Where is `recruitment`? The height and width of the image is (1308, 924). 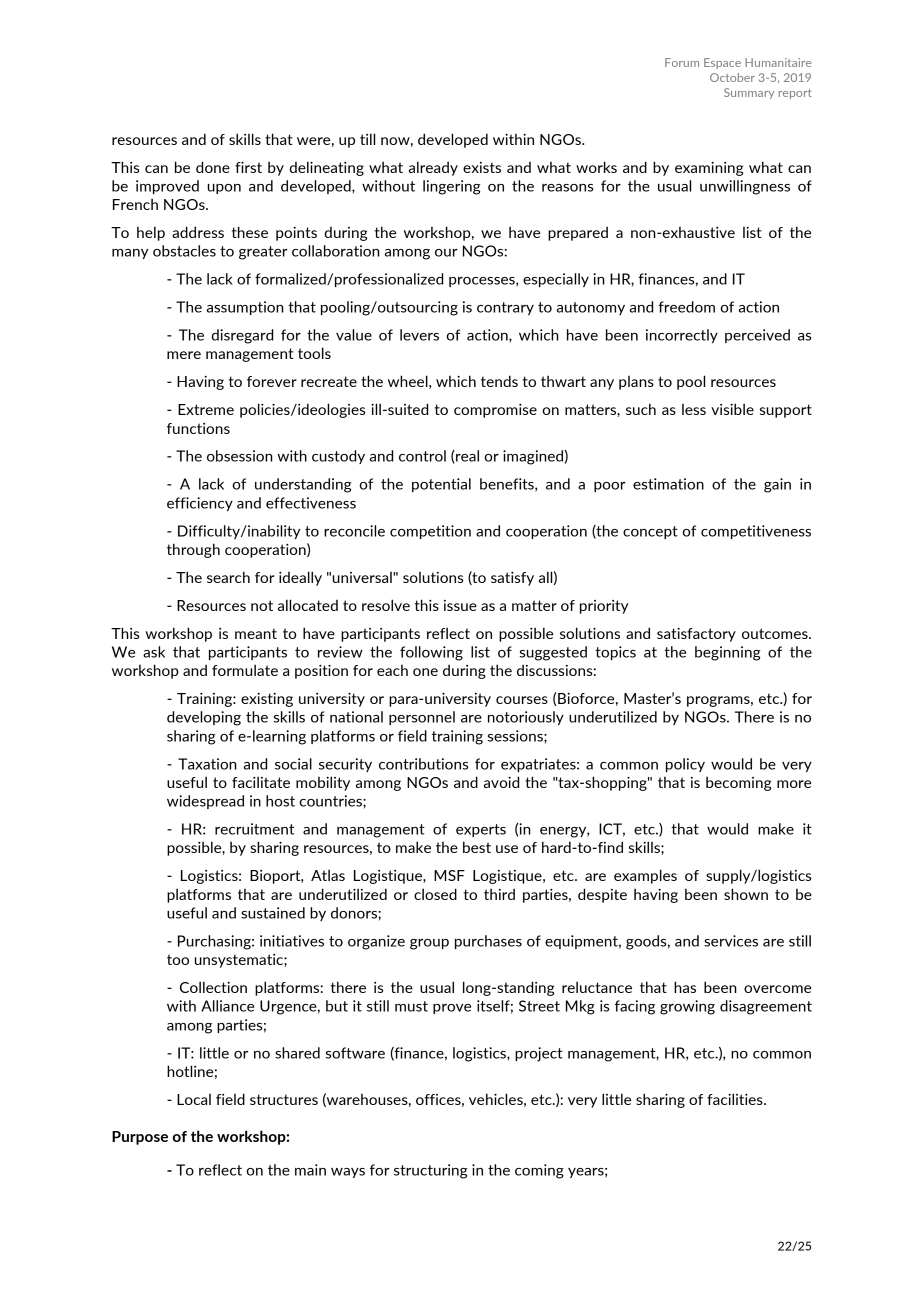
recruitment is located at coordinates (254, 829).
